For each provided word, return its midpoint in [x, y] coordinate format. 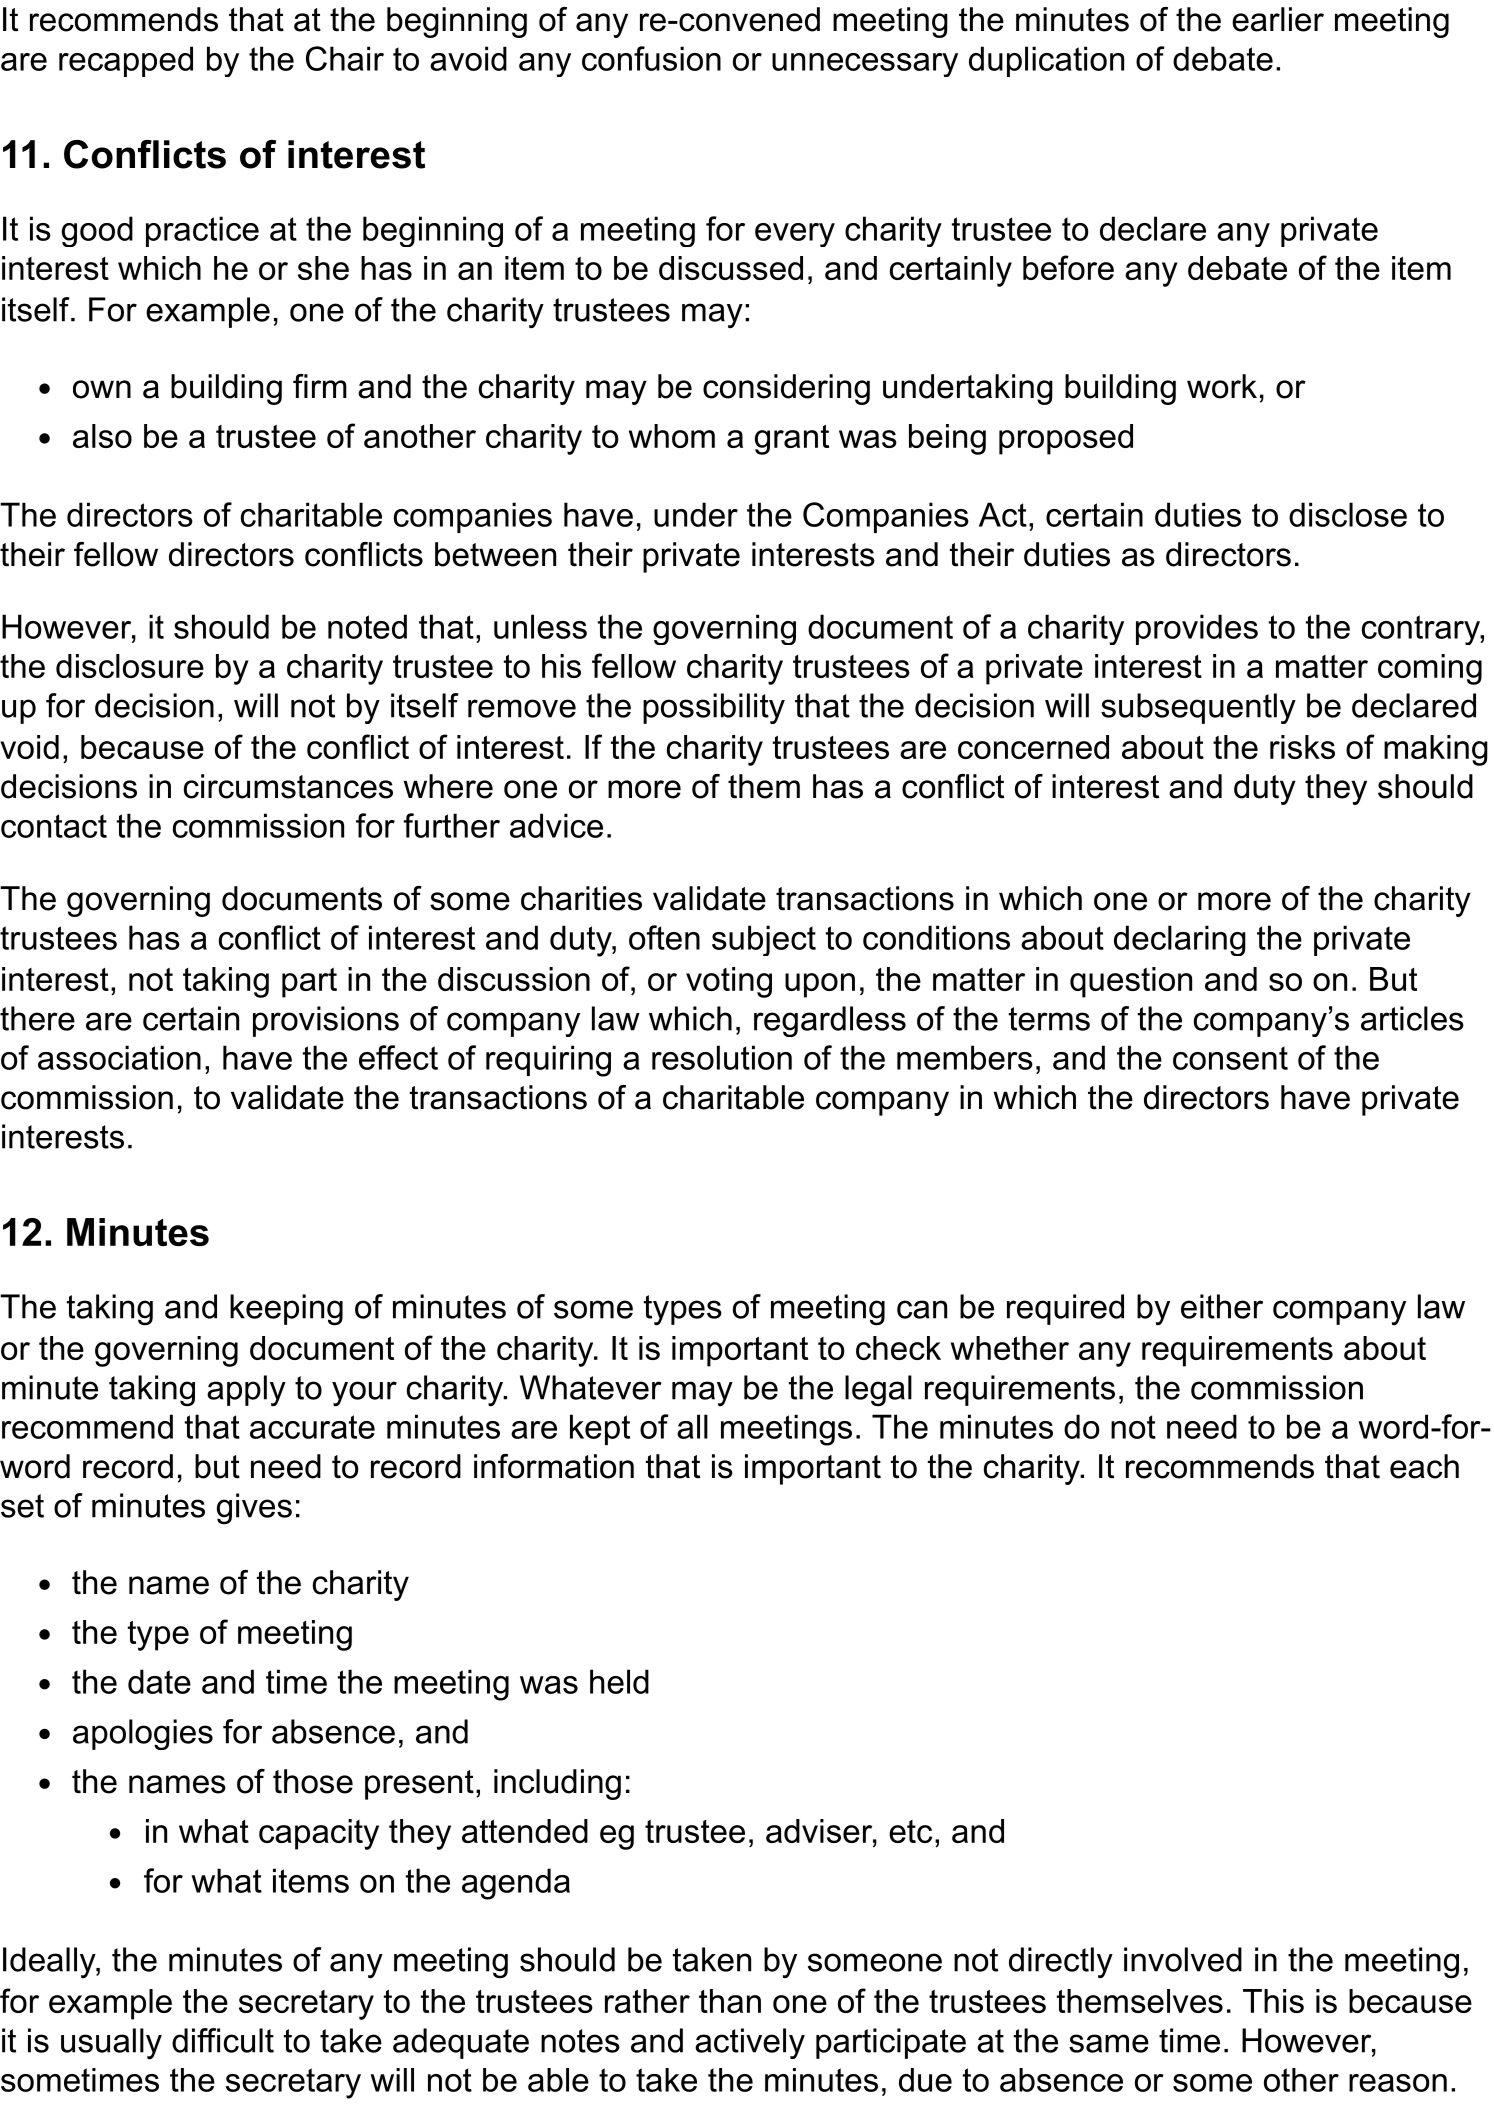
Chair [345, 58]
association [119, 1057]
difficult [223, 2040]
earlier [1278, 19]
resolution [722, 1057]
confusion [651, 58]
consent [1230, 1058]
